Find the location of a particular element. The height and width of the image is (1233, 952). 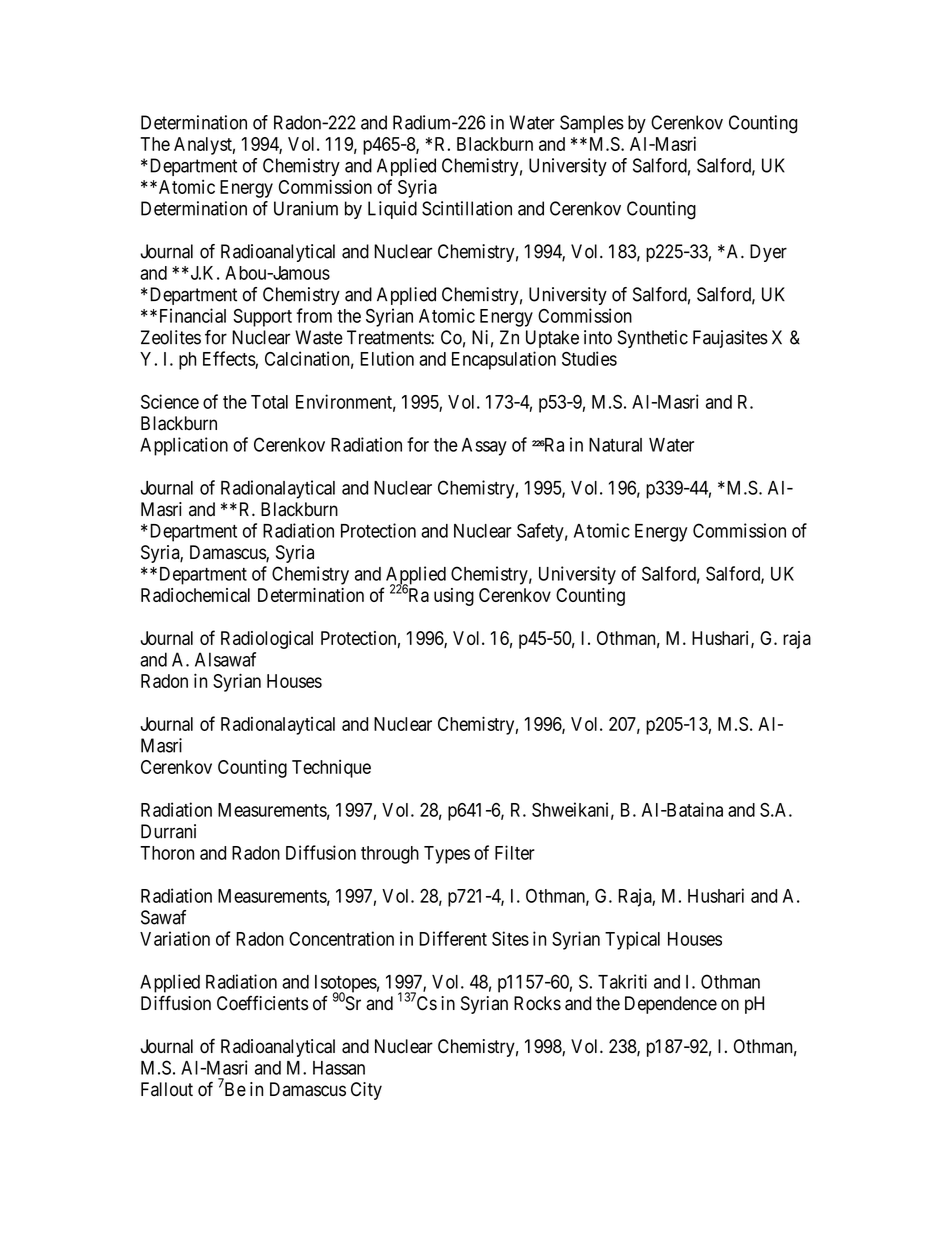

Filter is located at coordinates (515, 852).
